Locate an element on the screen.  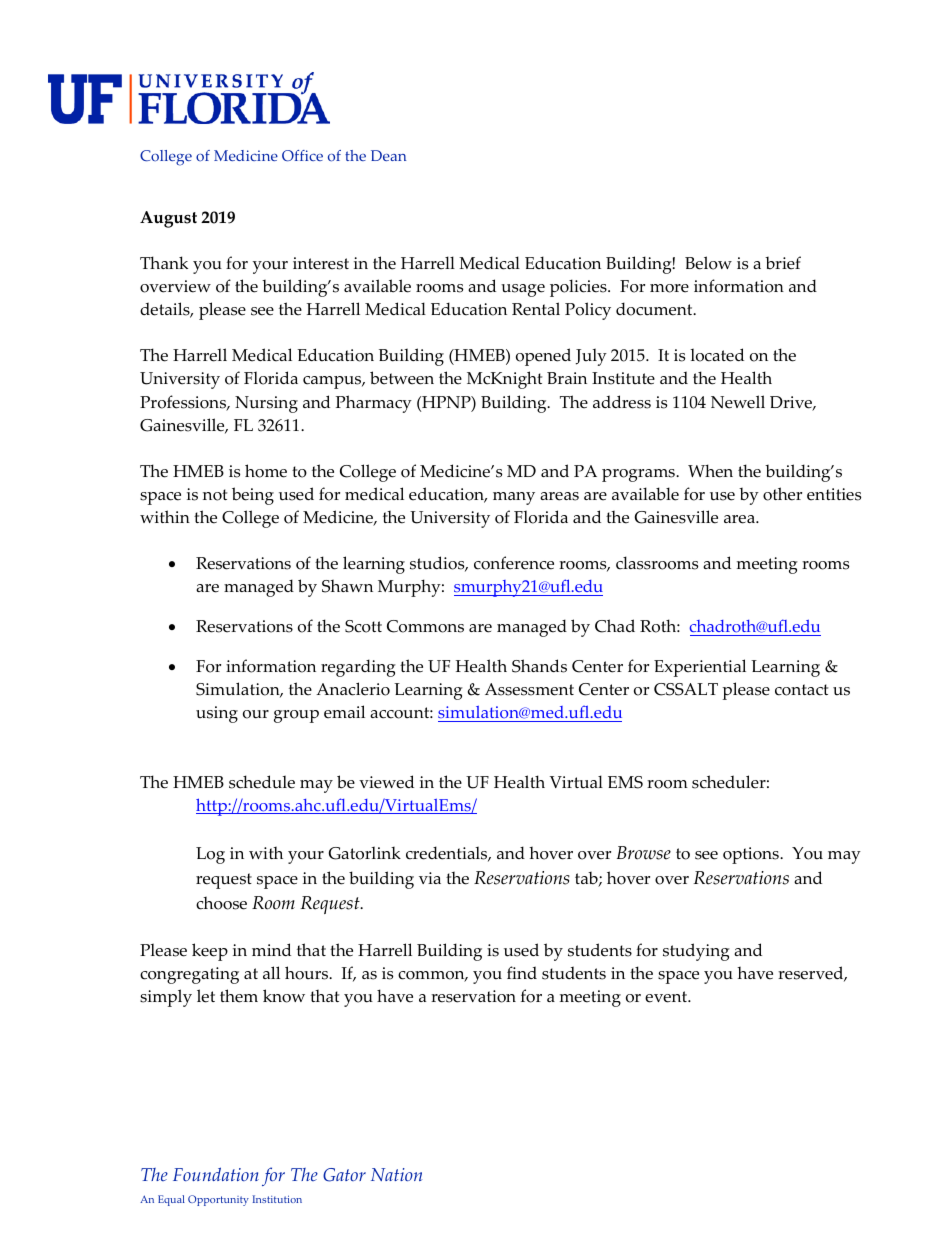
using is located at coordinates (217, 714).
